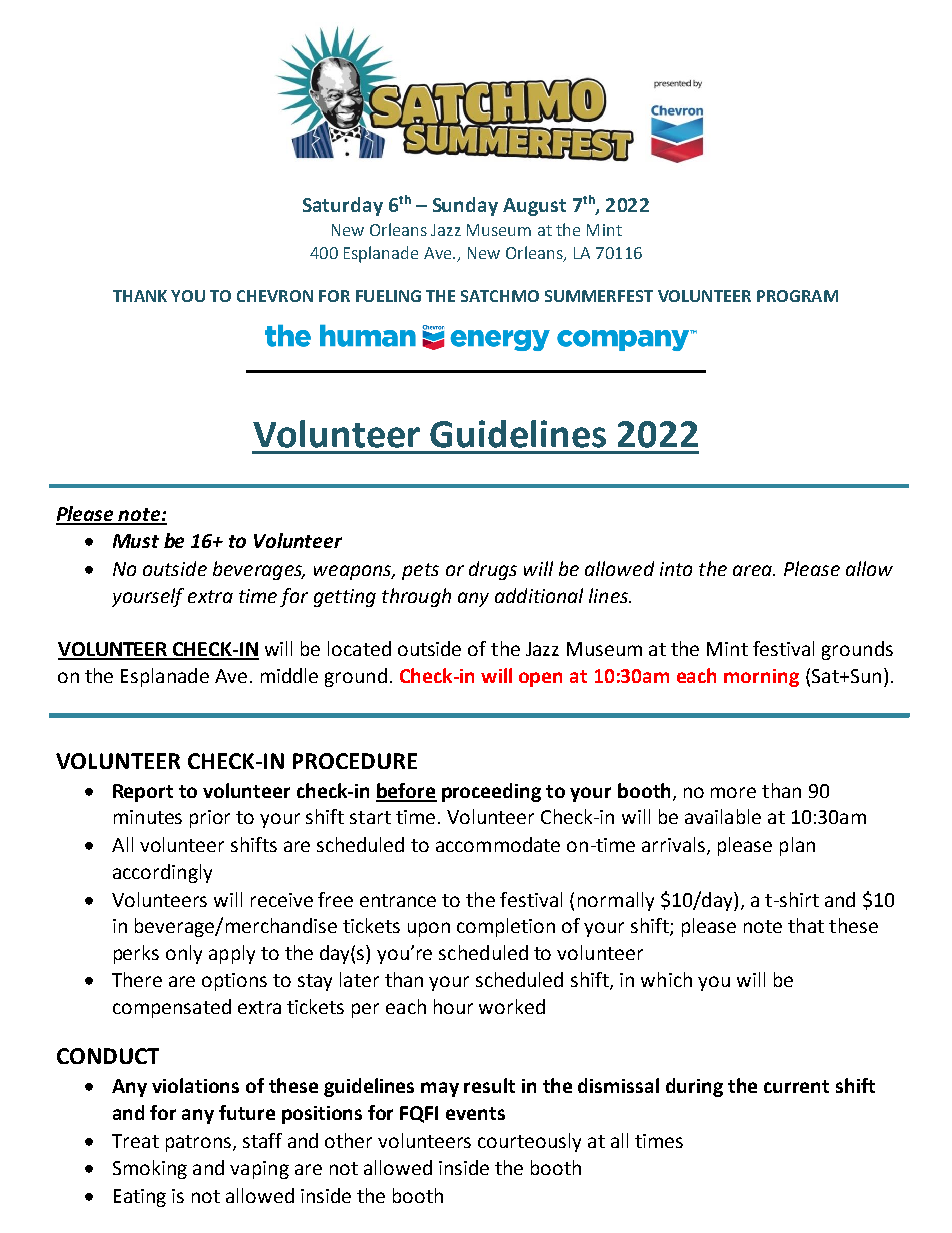 Image resolution: width=952 pixels, height=1233 pixels. I want to click on only, so click(184, 954).
